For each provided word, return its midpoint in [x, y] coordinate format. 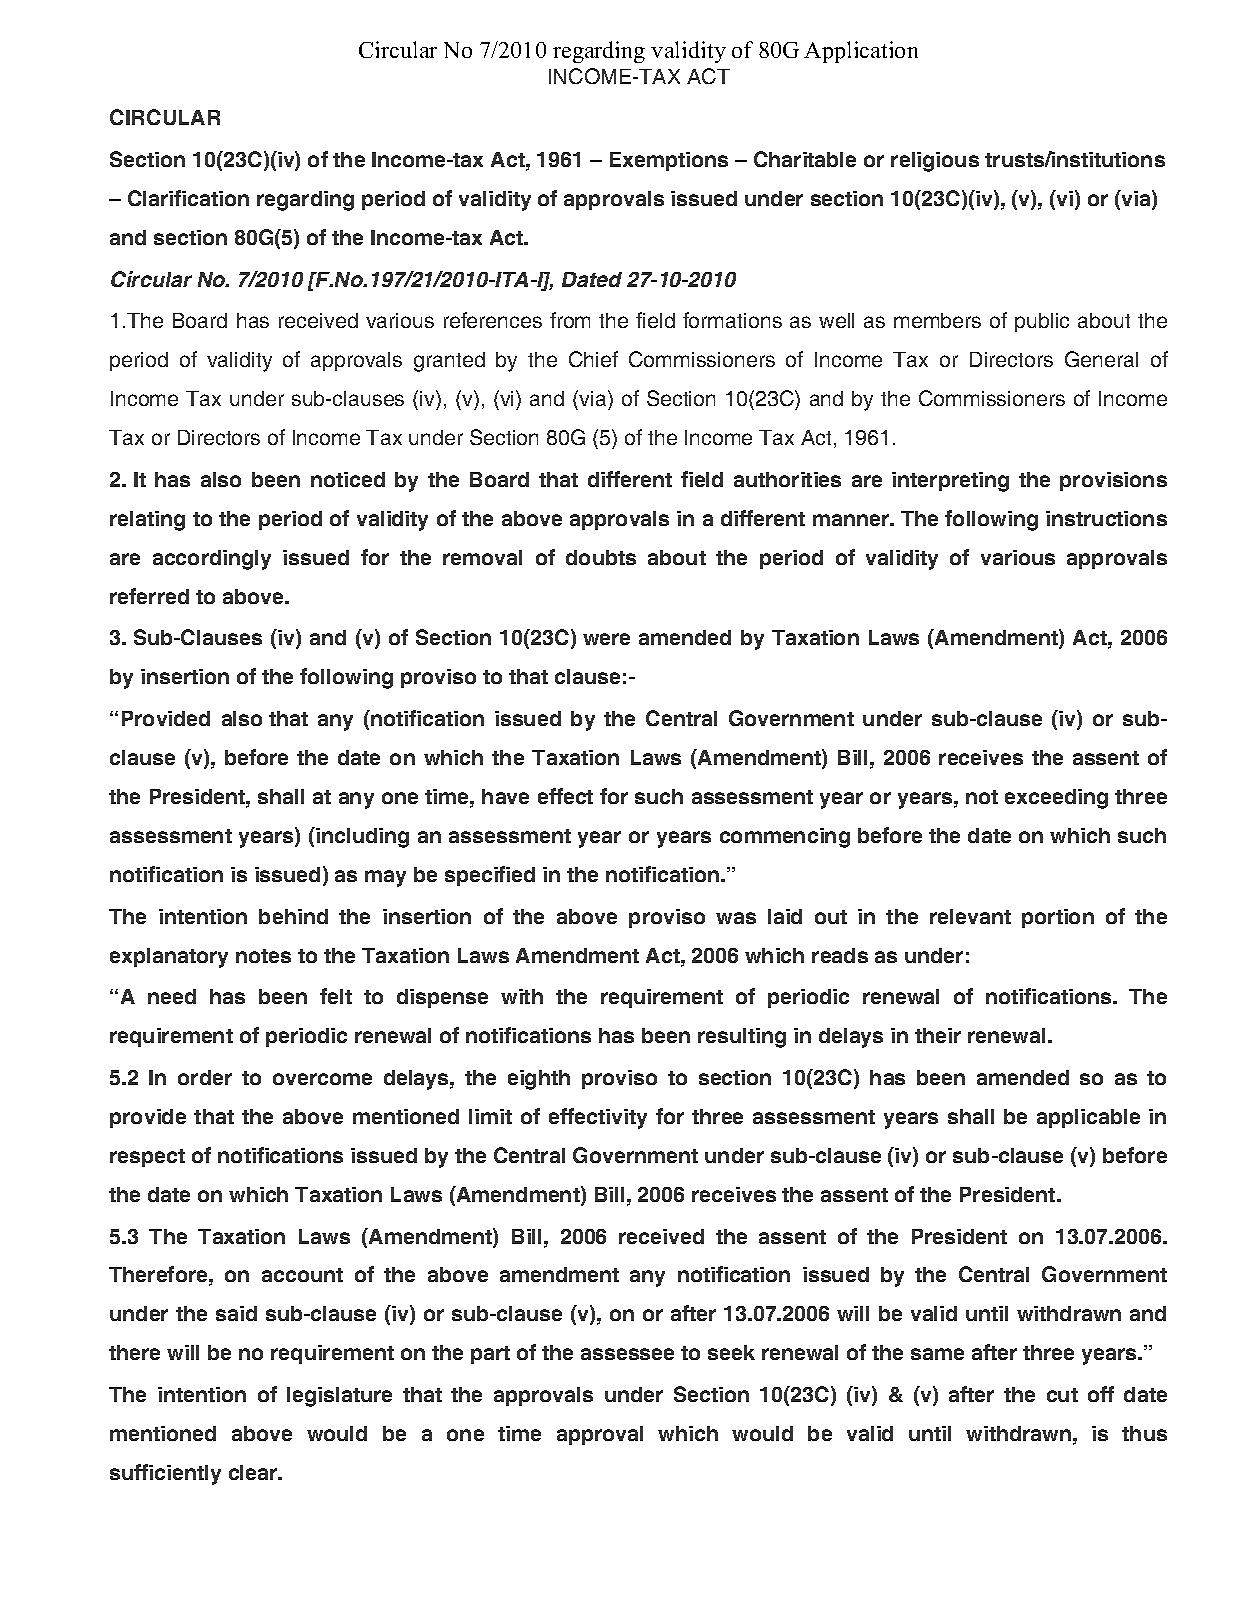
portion [1058, 918]
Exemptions [669, 161]
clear [254, 1472]
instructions [1106, 518]
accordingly [212, 560]
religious [935, 162]
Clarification [188, 198]
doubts [601, 557]
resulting [742, 1038]
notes [263, 956]
